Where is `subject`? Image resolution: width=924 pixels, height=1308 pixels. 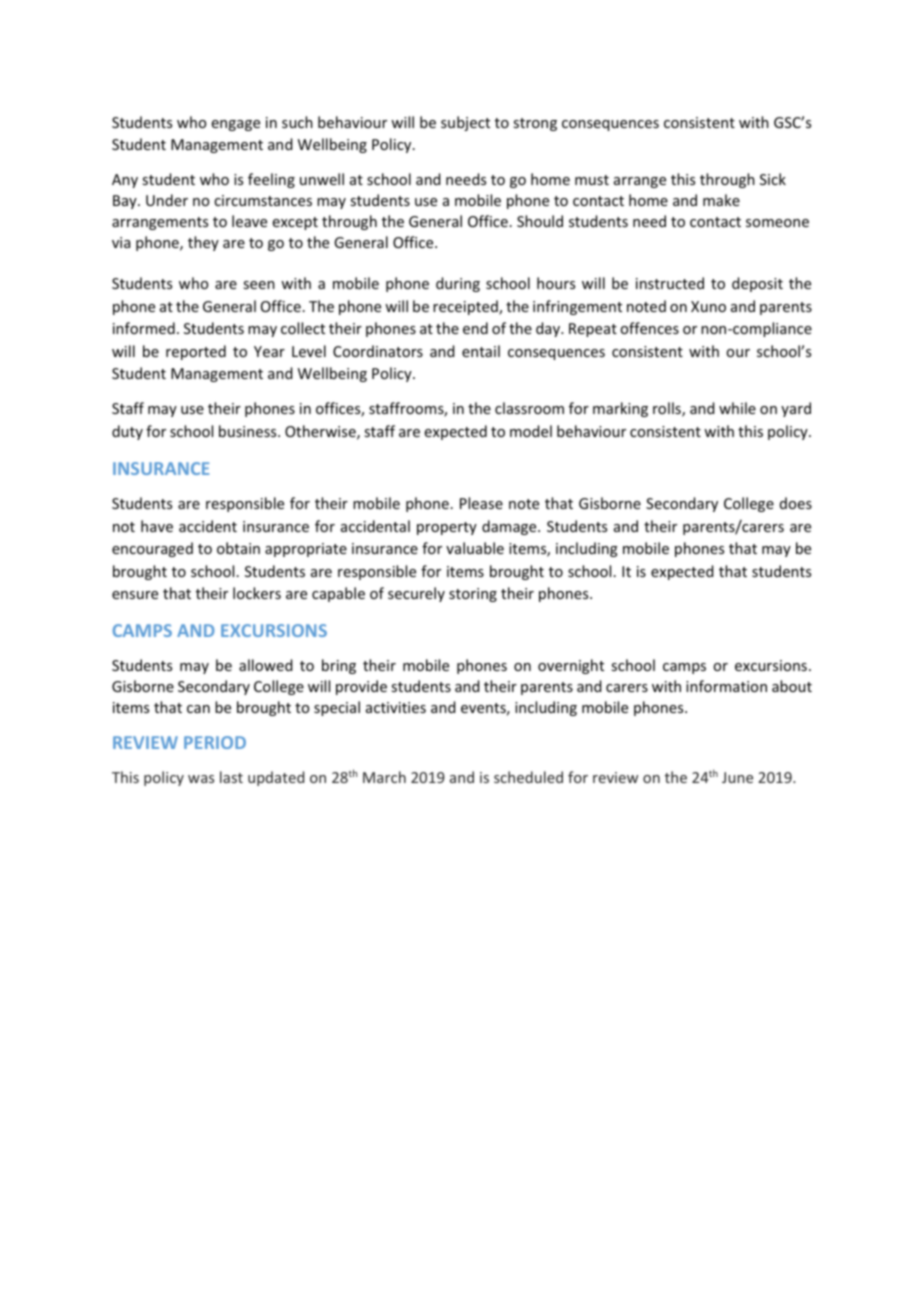
subject is located at coordinates (465, 123).
